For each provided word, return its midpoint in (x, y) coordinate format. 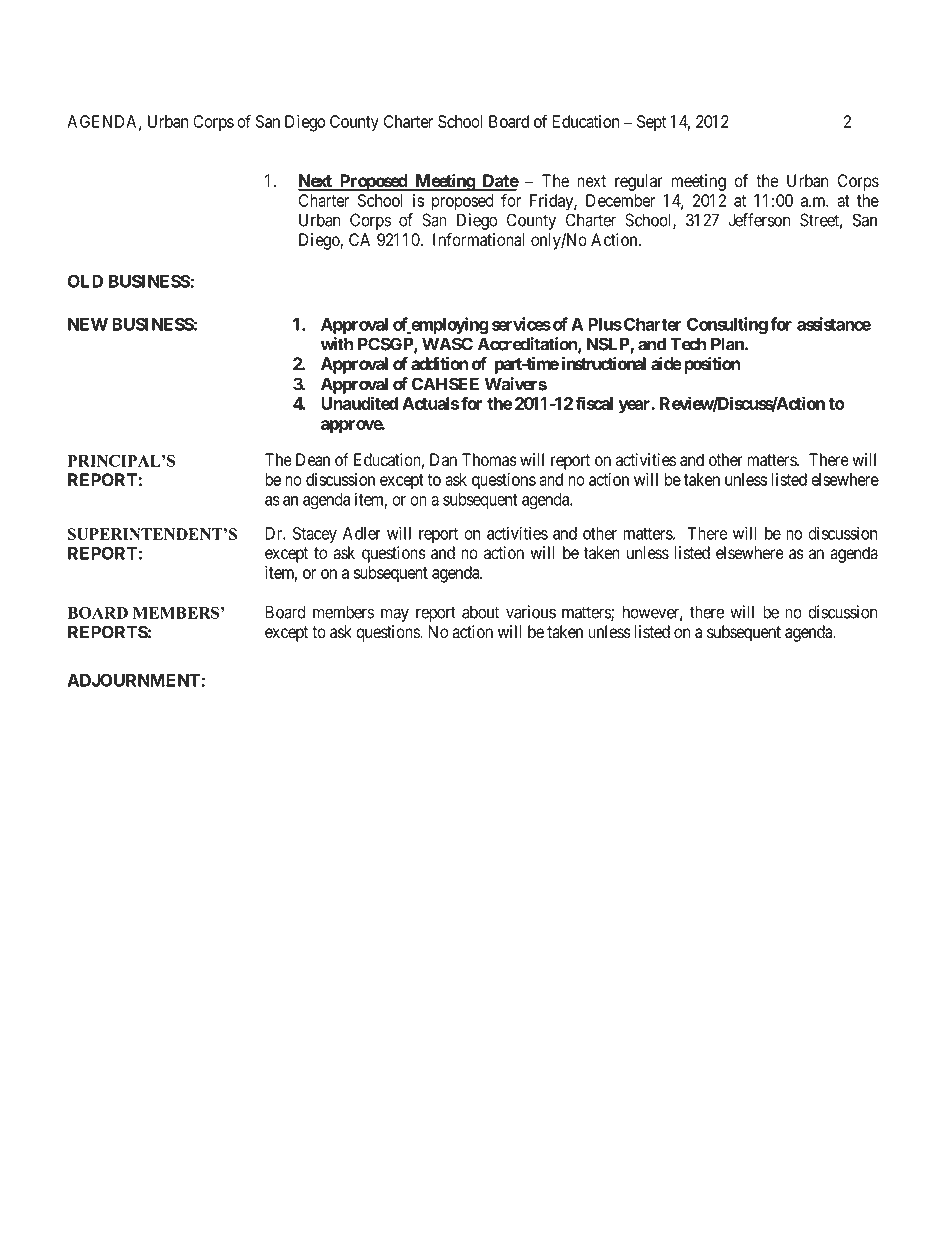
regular (639, 182)
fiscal (594, 403)
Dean (313, 460)
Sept (651, 123)
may (395, 615)
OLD (85, 281)
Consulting (727, 326)
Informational (478, 240)
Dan (443, 460)
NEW (88, 324)
